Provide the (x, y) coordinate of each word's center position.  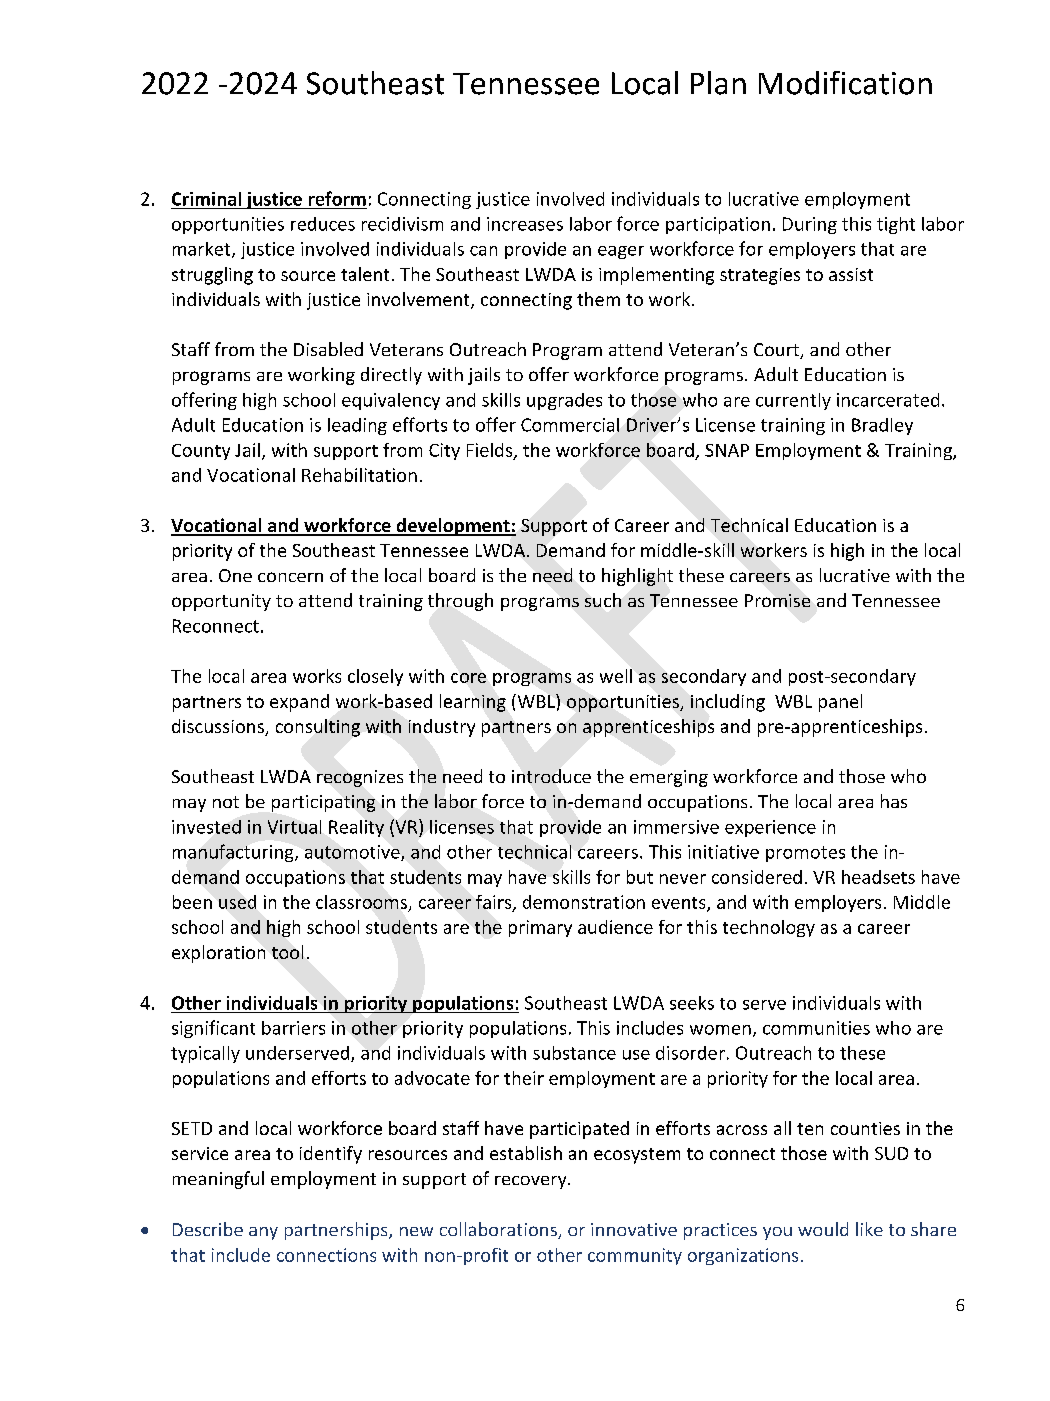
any (263, 1233)
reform (337, 198)
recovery (532, 1182)
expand (299, 703)
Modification (845, 83)
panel (840, 703)
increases (525, 224)
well (616, 676)
